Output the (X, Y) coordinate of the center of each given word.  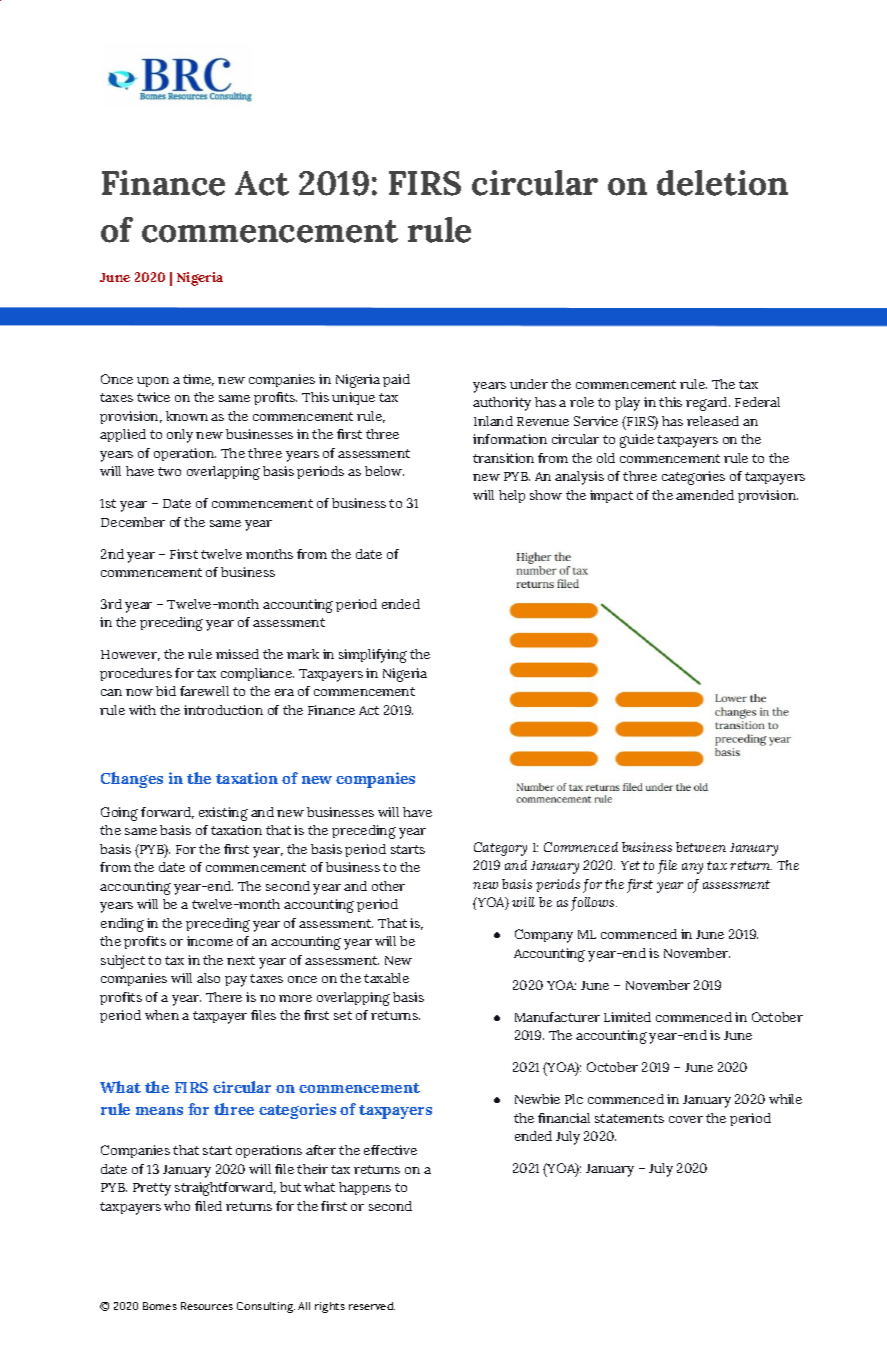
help (512, 496)
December (133, 522)
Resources (207, 1306)
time (198, 380)
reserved (372, 1306)
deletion (722, 183)
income (210, 941)
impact (611, 496)
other (388, 886)
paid (396, 380)
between (701, 847)
